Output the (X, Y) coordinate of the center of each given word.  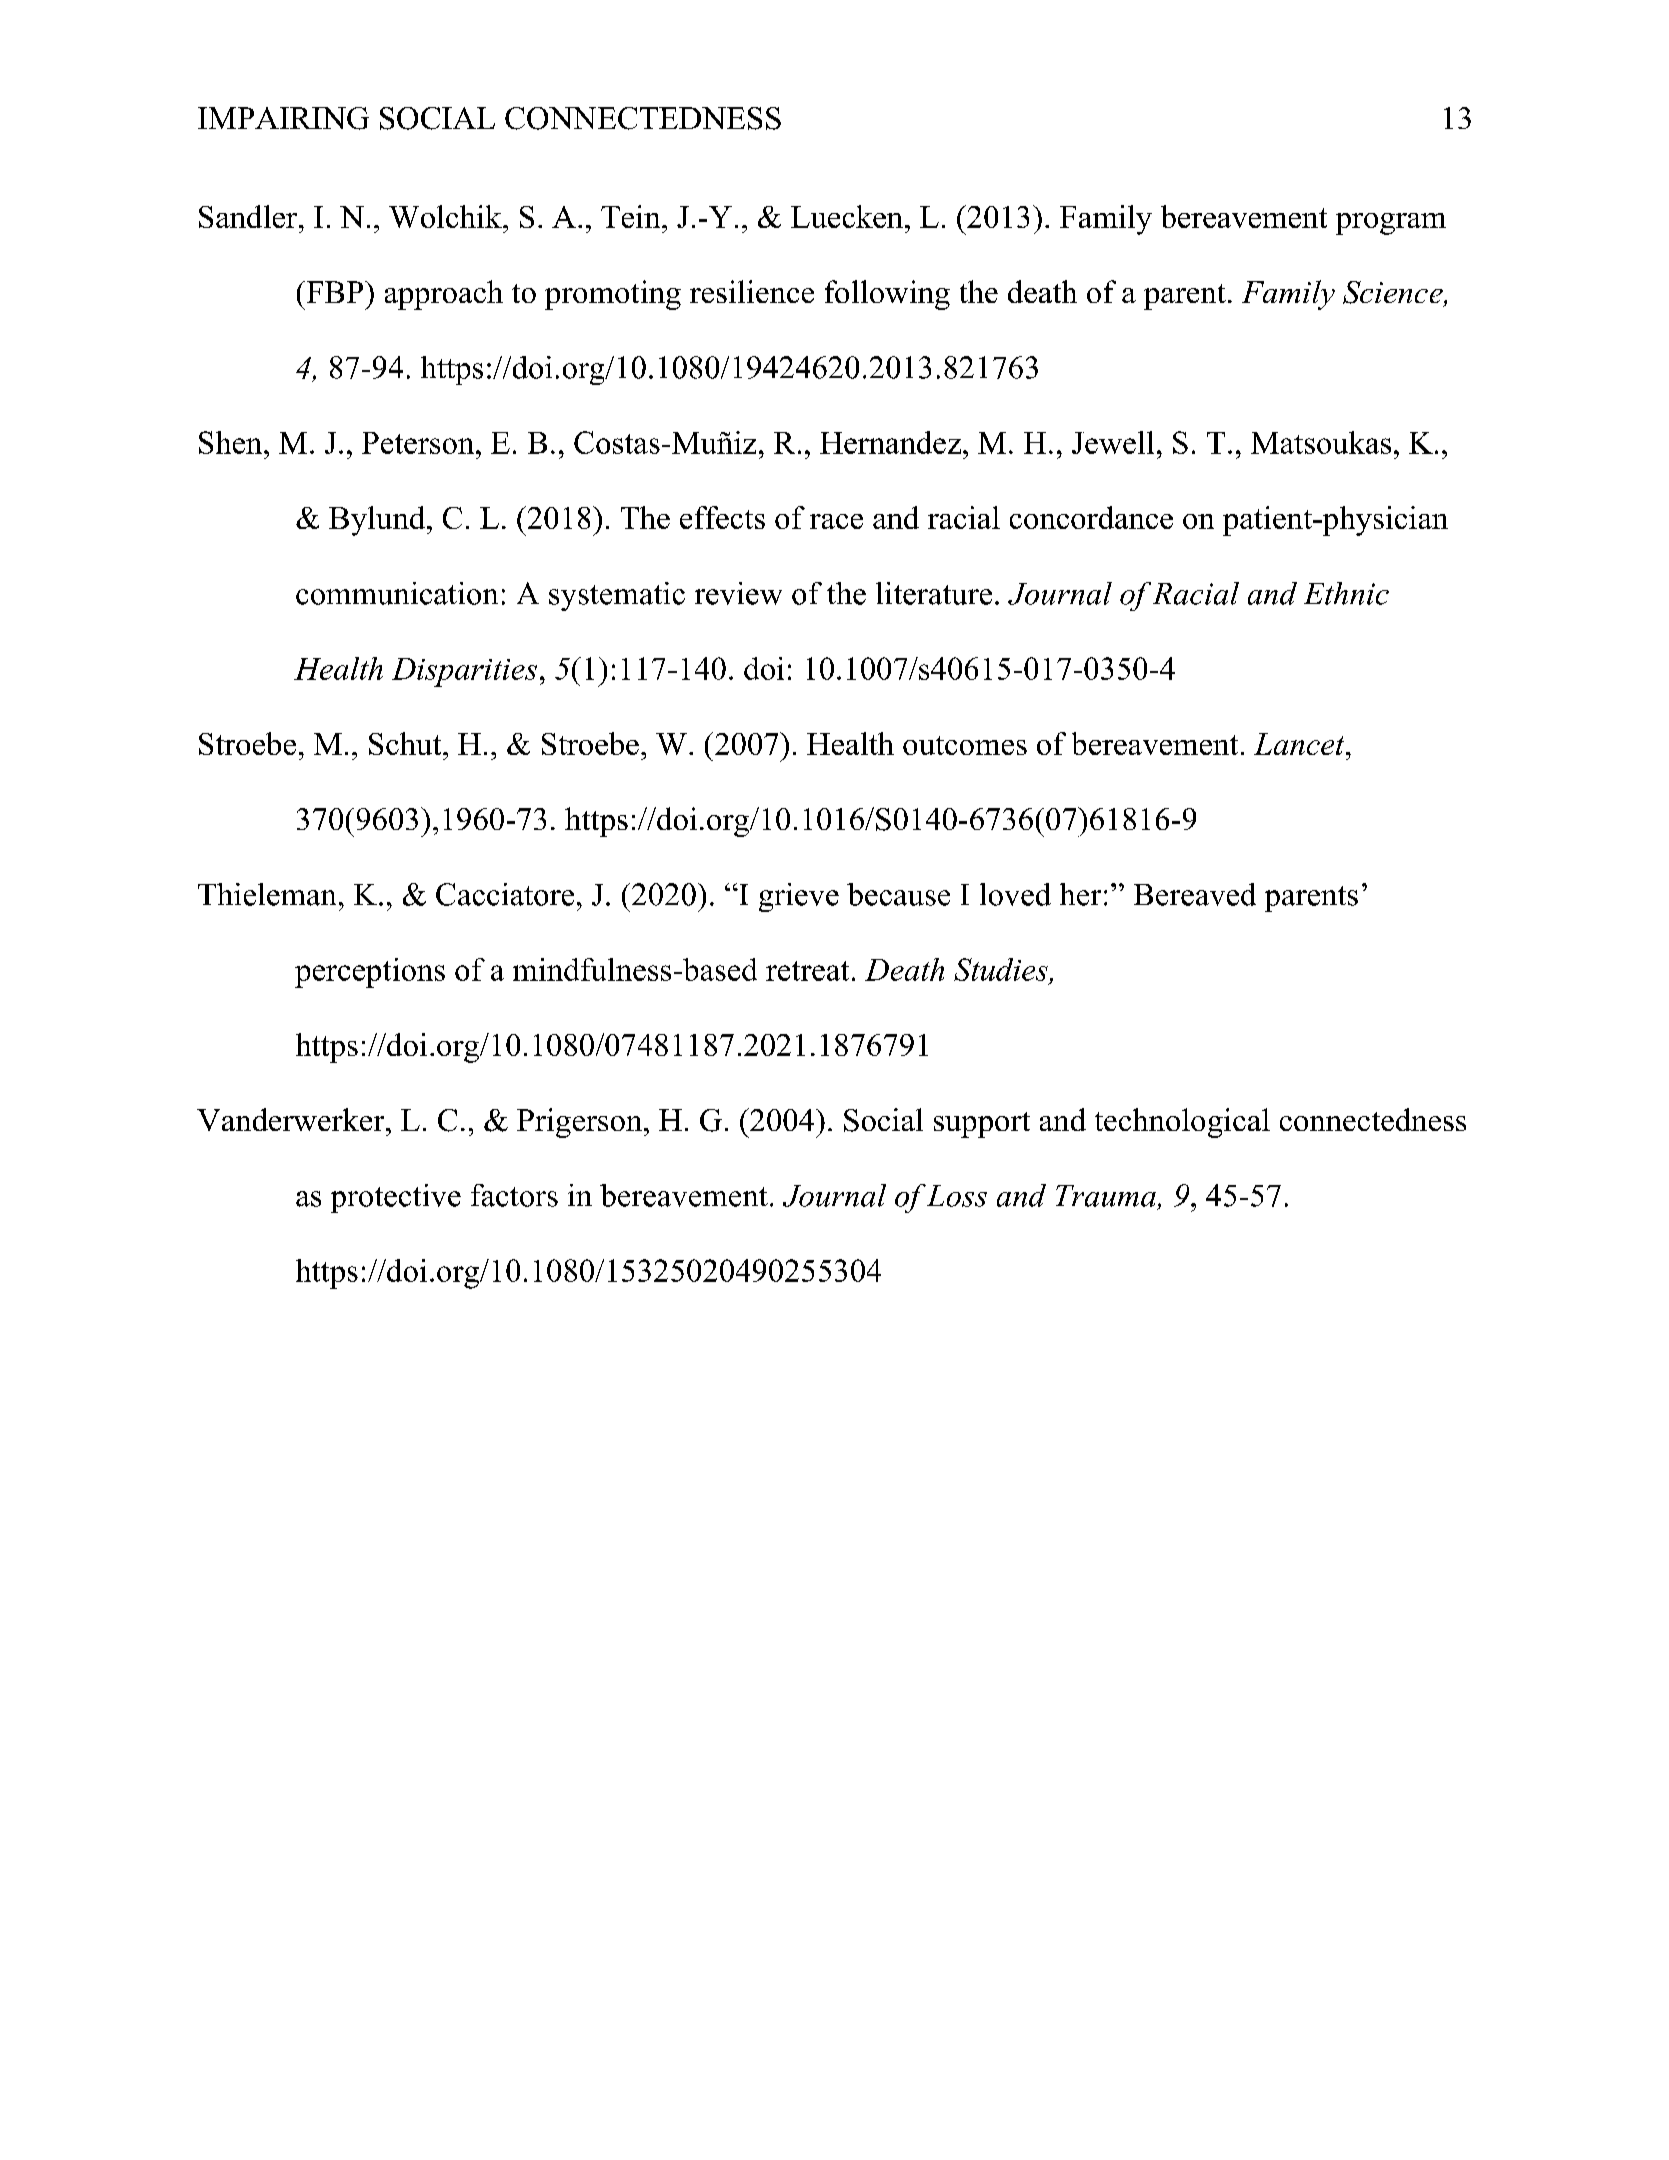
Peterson (419, 443)
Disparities (464, 672)
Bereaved (1195, 894)
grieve (799, 897)
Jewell (1113, 442)
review (738, 593)
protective (396, 1198)
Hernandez (890, 442)
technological (1182, 1123)
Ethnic (1346, 593)
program (1391, 224)
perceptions (370, 973)
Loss (957, 1196)
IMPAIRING (283, 118)
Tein (632, 216)
